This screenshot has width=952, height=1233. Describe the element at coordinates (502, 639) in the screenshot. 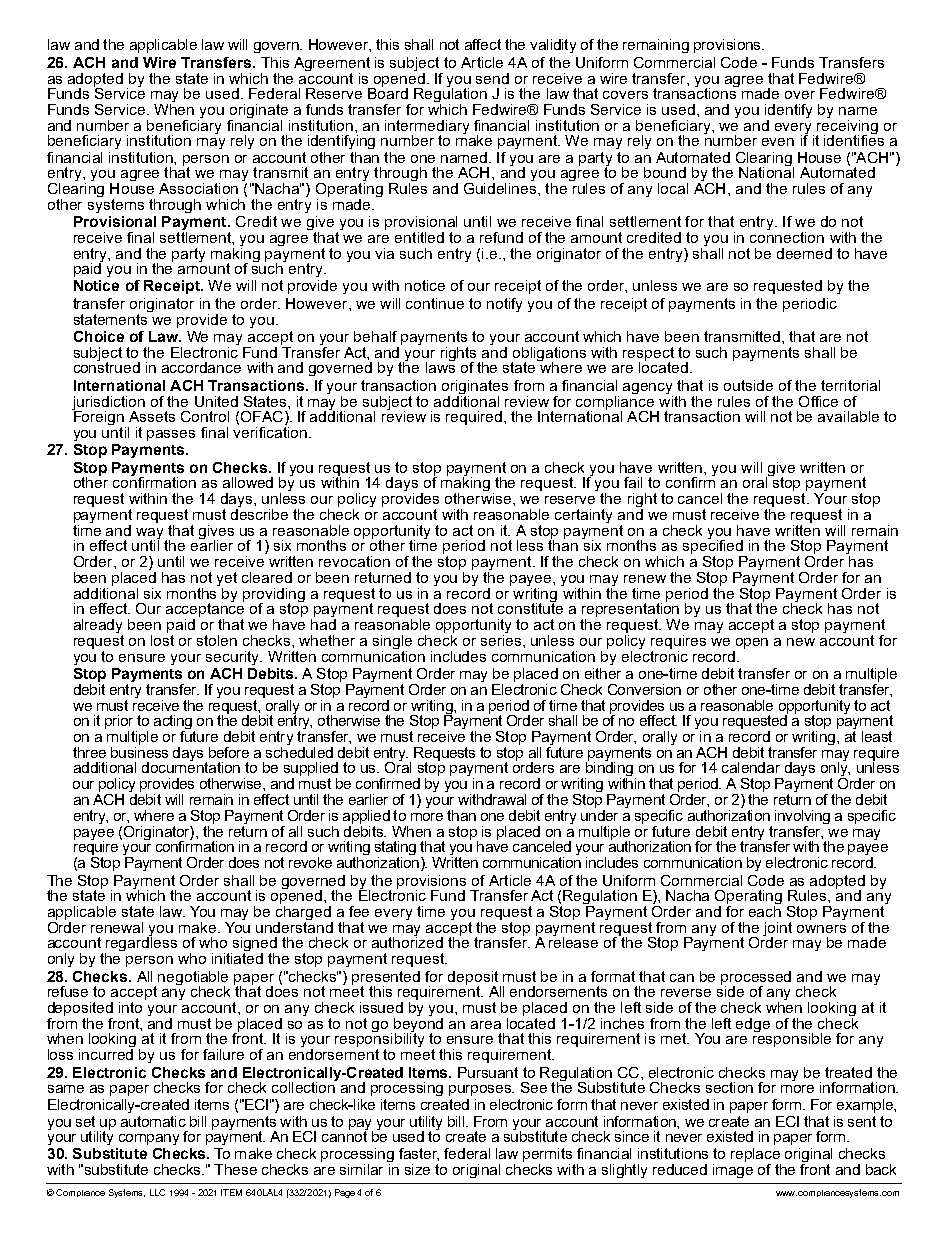

I see `series` at that location.
